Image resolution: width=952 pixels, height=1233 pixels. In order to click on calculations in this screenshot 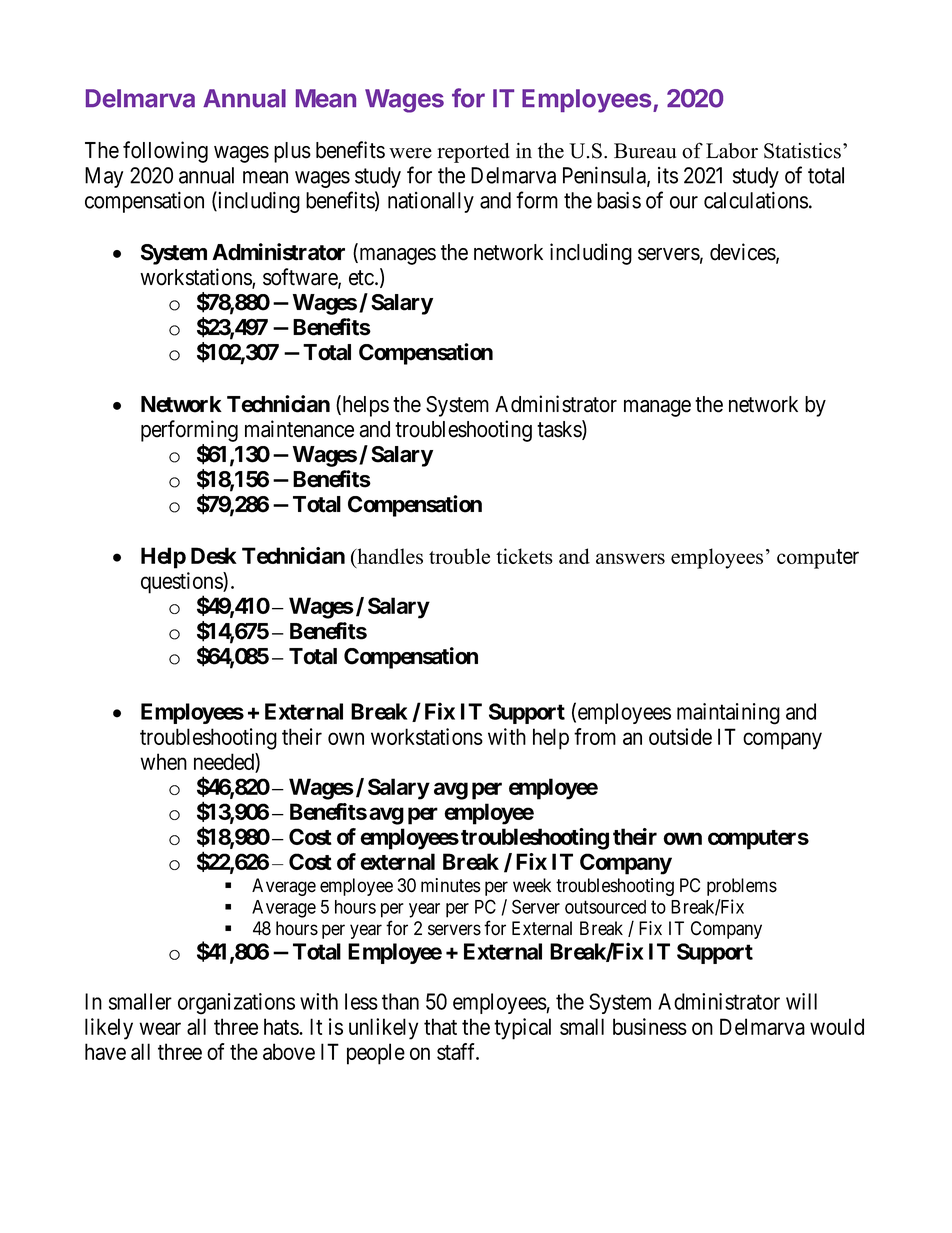, I will do `click(756, 200)`.
